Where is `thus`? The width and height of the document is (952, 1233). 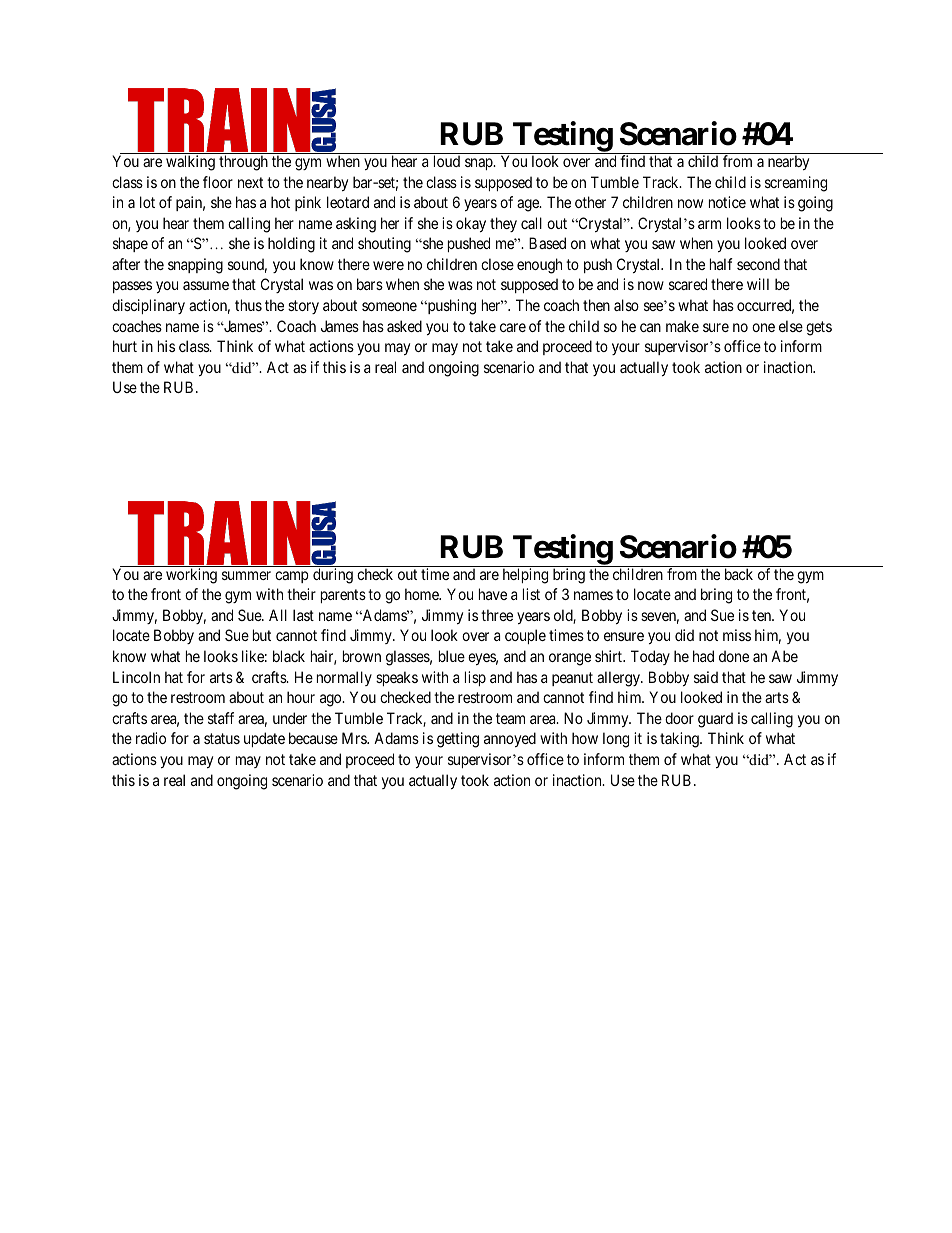 thus is located at coordinates (248, 305).
